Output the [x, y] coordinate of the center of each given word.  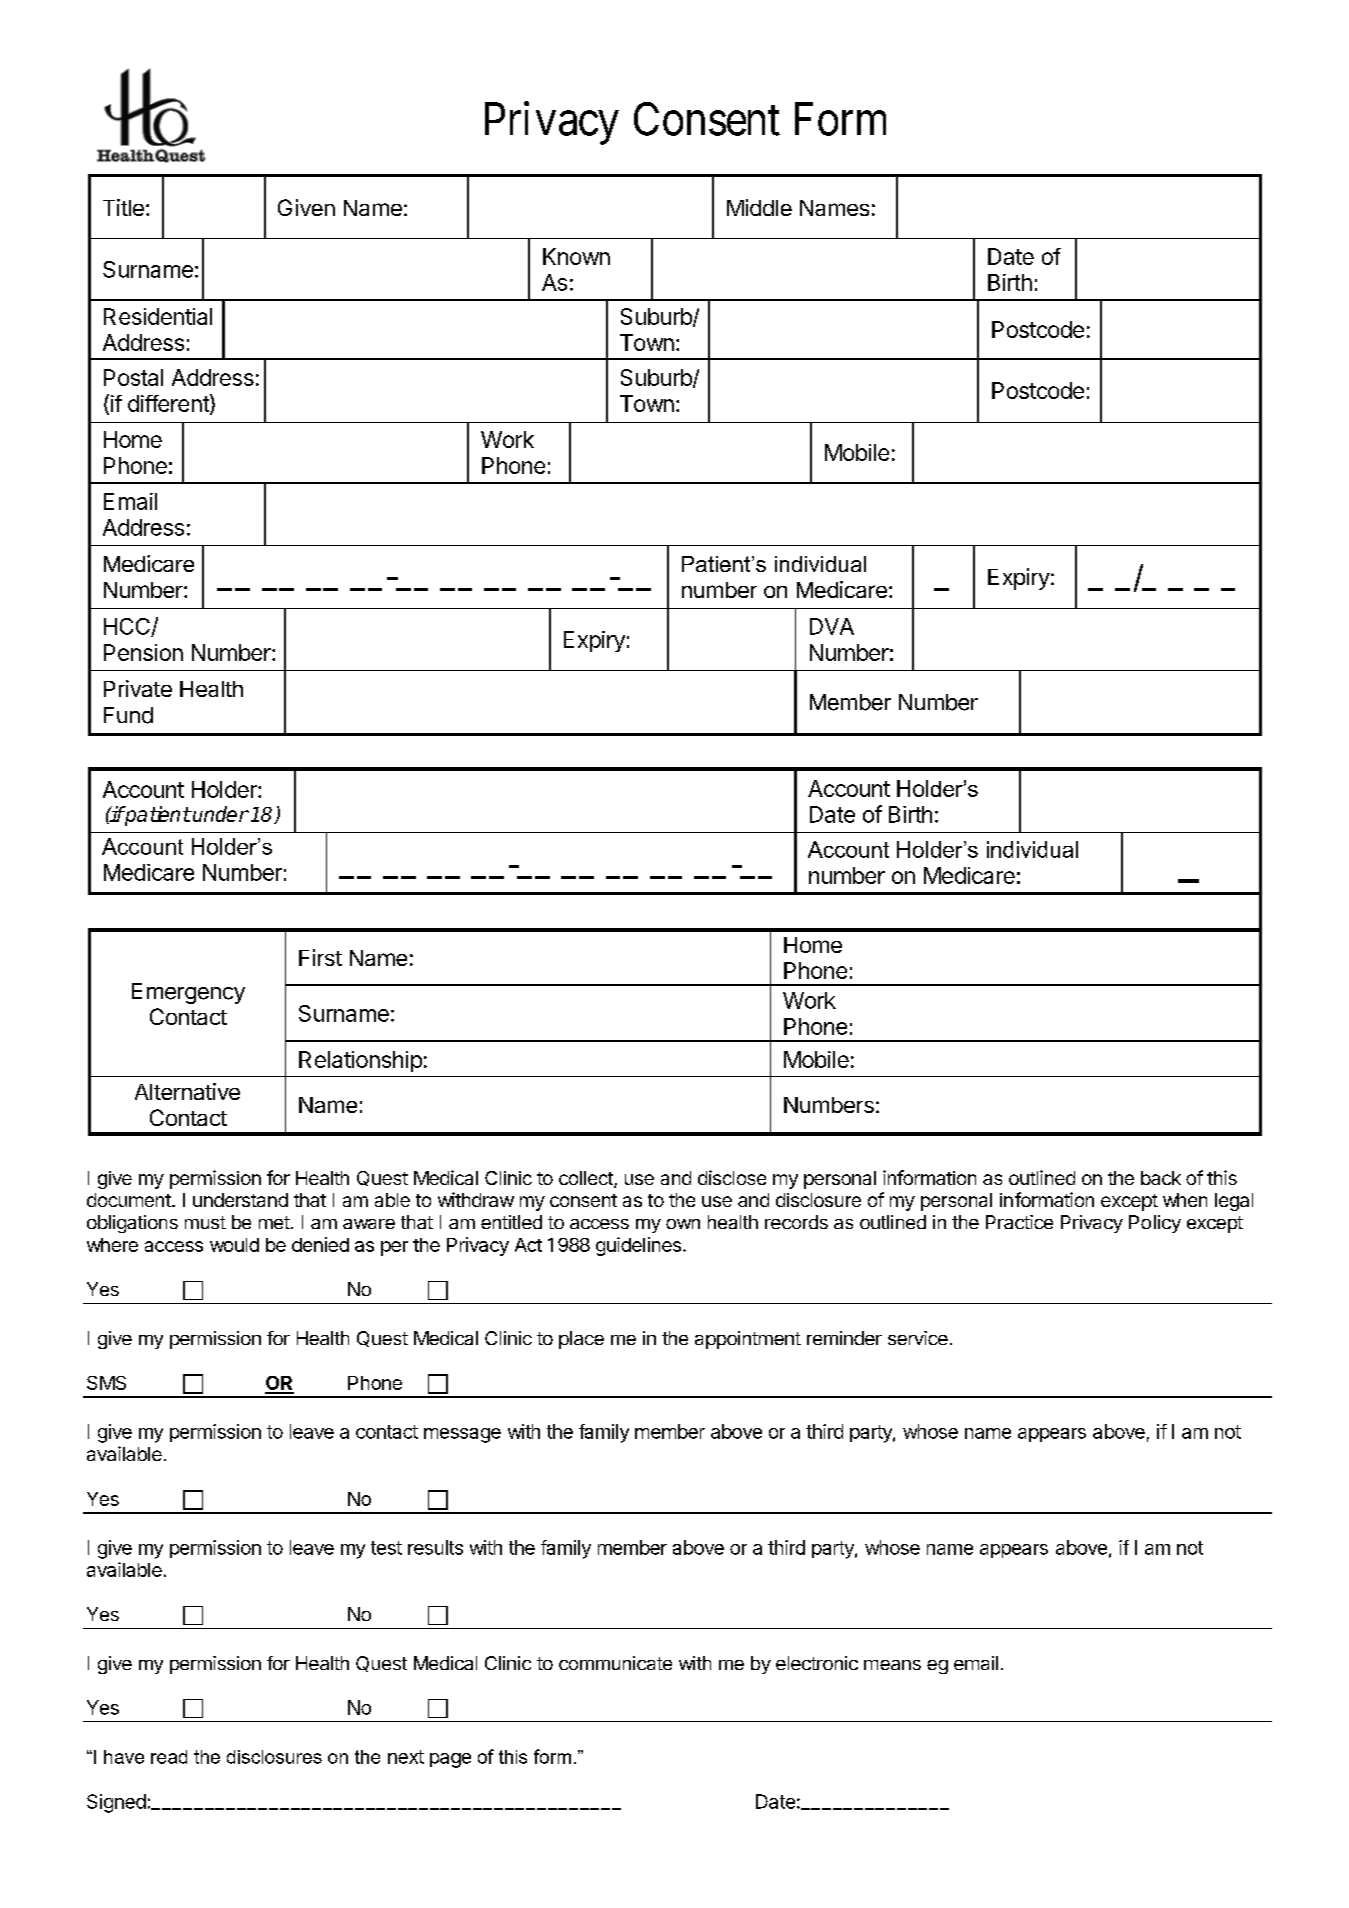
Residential [158, 316]
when [1185, 1200]
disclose [732, 1177]
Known [576, 256]
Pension [143, 652]
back [1161, 1178]
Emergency [188, 993]
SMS [106, 1383]
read [169, 1757]
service [918, 1338]
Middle [759, 207]
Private [138, 688]
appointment [748, 1340]
